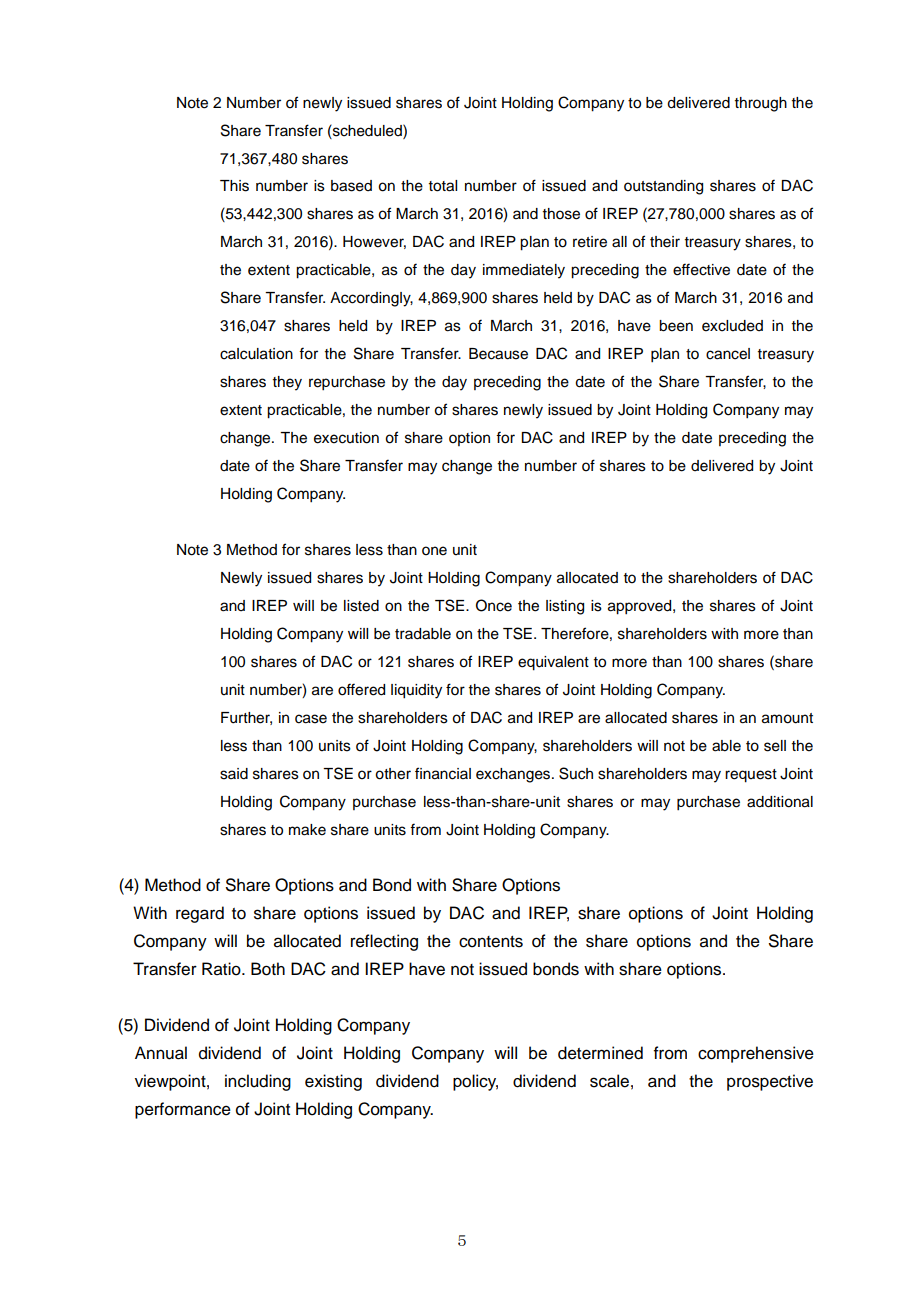  I want to click on approved, so click(641, 607).
